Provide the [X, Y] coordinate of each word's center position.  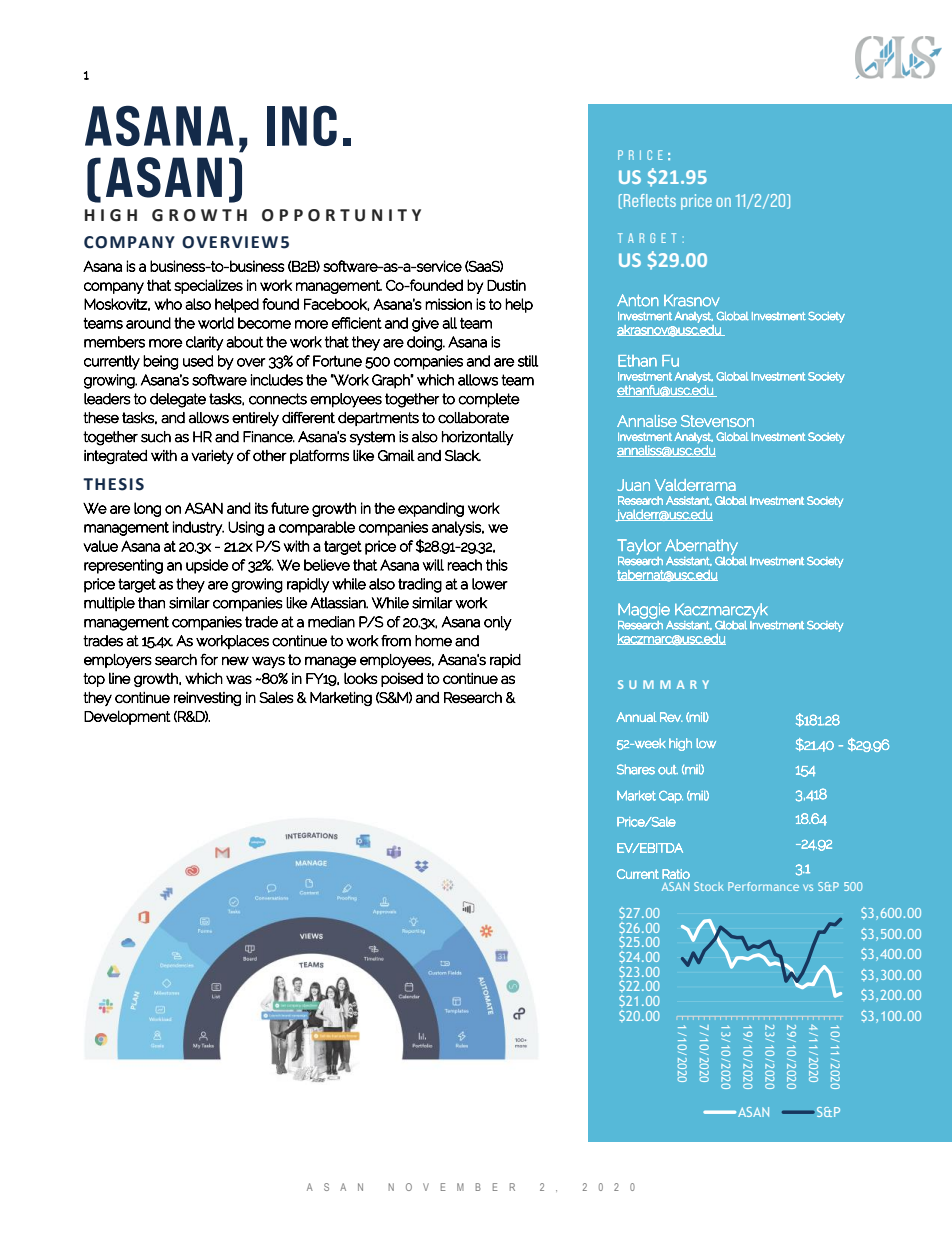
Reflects [650, 200]
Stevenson [717, 421]
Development [127, 717]
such [156, 437]
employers [118, 661]
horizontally [478, 438]
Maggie [644, 611]
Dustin [506, 285]
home [433, 641]
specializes [208, 286]
